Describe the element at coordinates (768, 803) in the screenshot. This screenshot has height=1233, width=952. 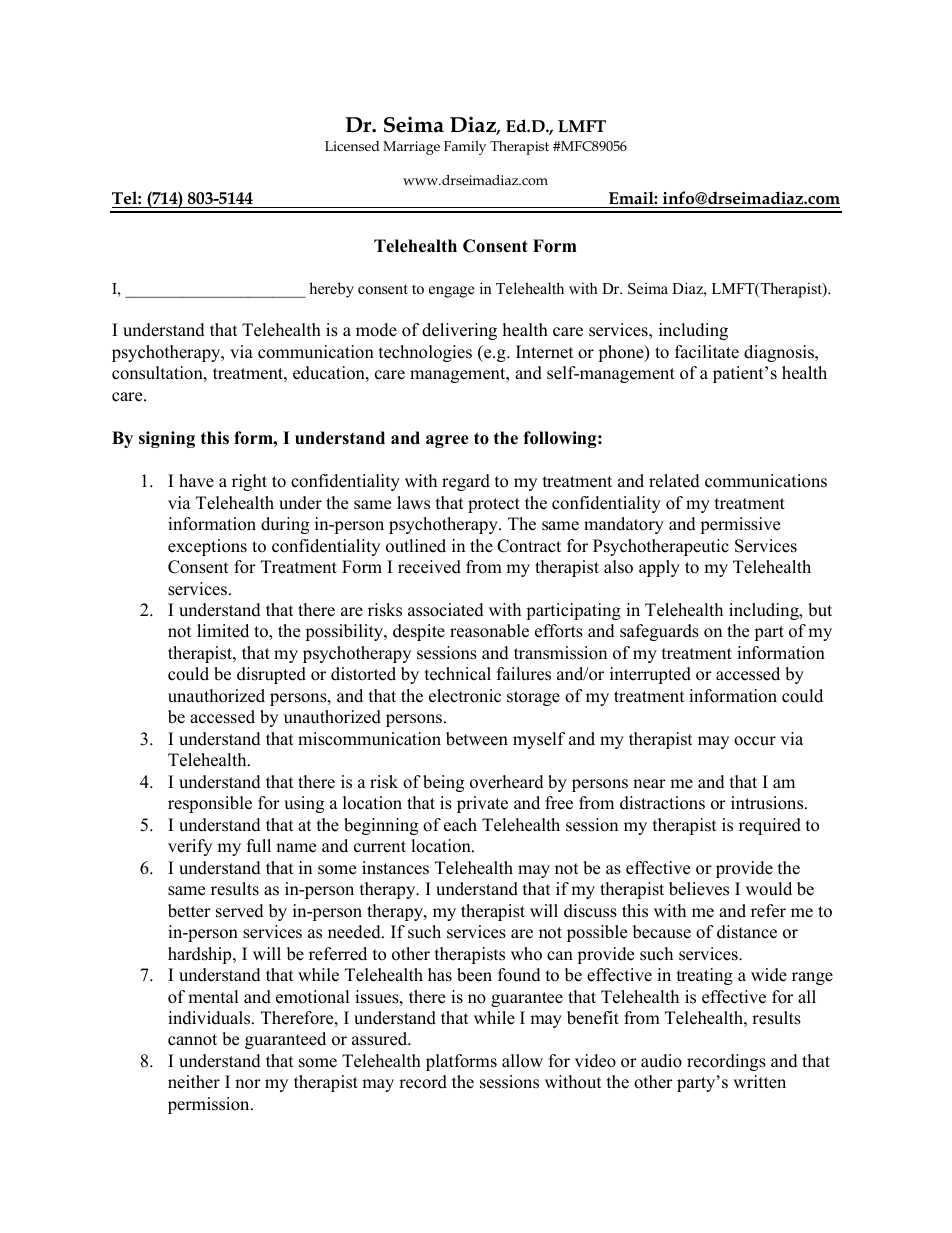
I see `intrusions` at that location.
